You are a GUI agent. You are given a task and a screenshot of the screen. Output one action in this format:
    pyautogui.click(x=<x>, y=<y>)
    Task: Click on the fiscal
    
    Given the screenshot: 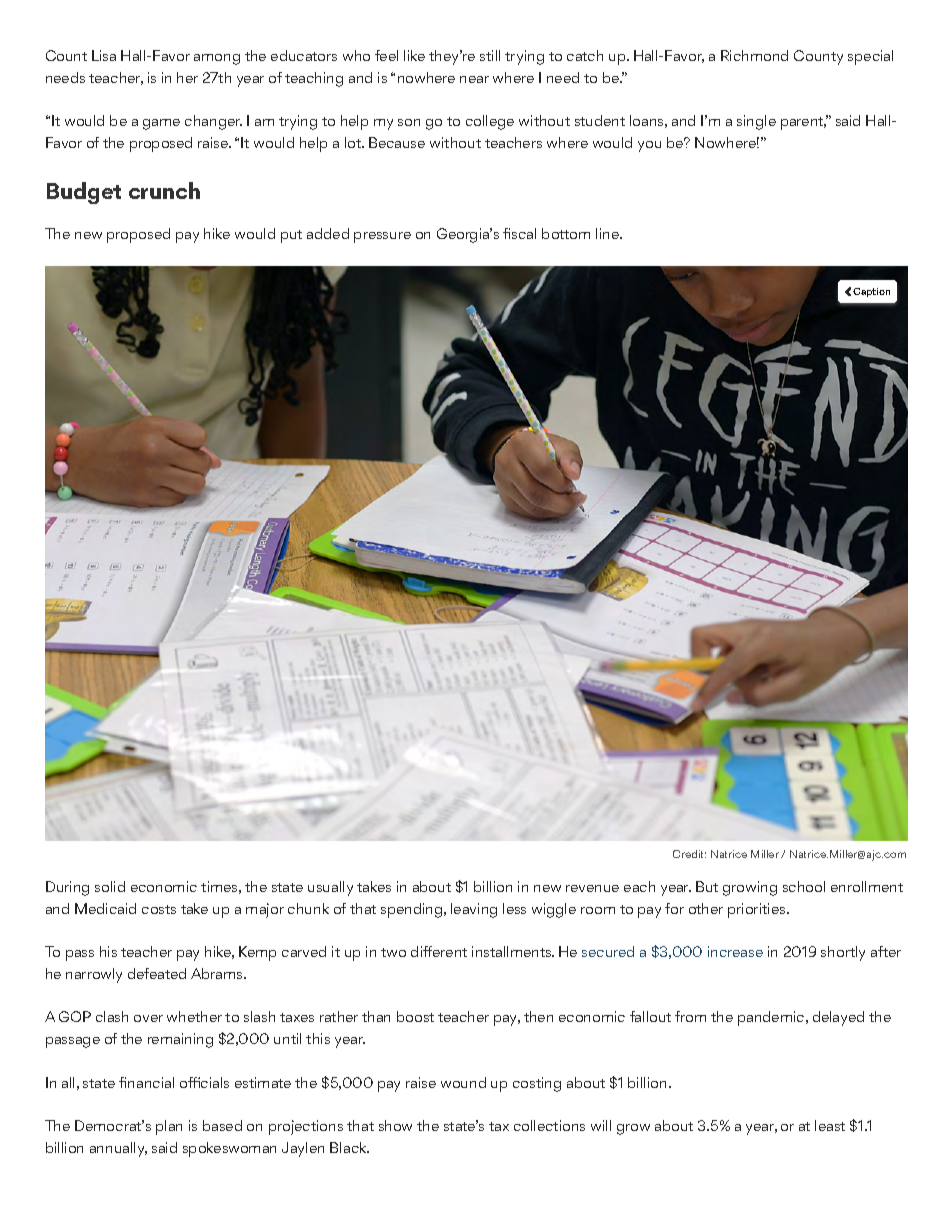 What is the action you would take?
    pyautogui.click(x=519, y=233)
